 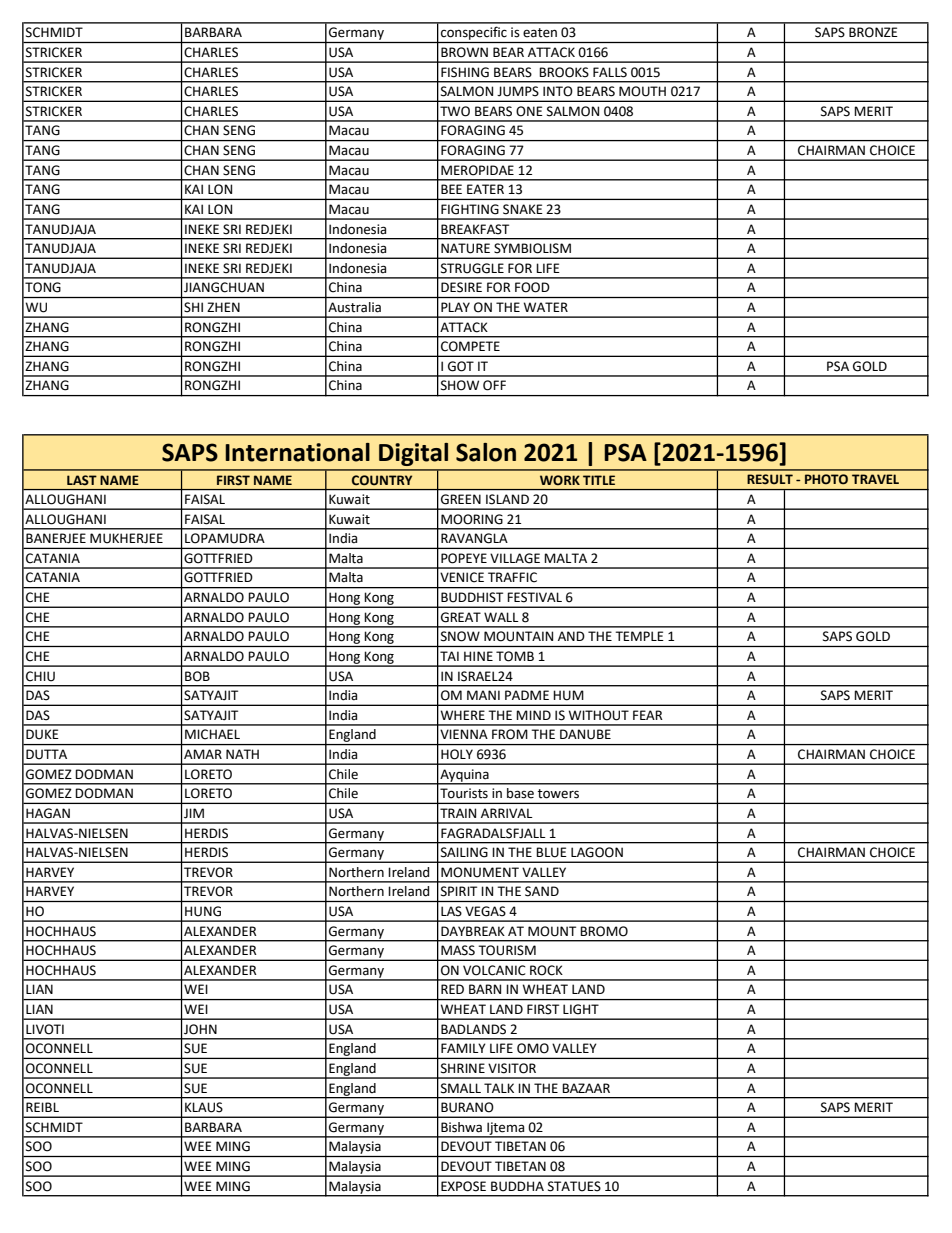 I want to click on GREAT, so click(x=461, y=617).
